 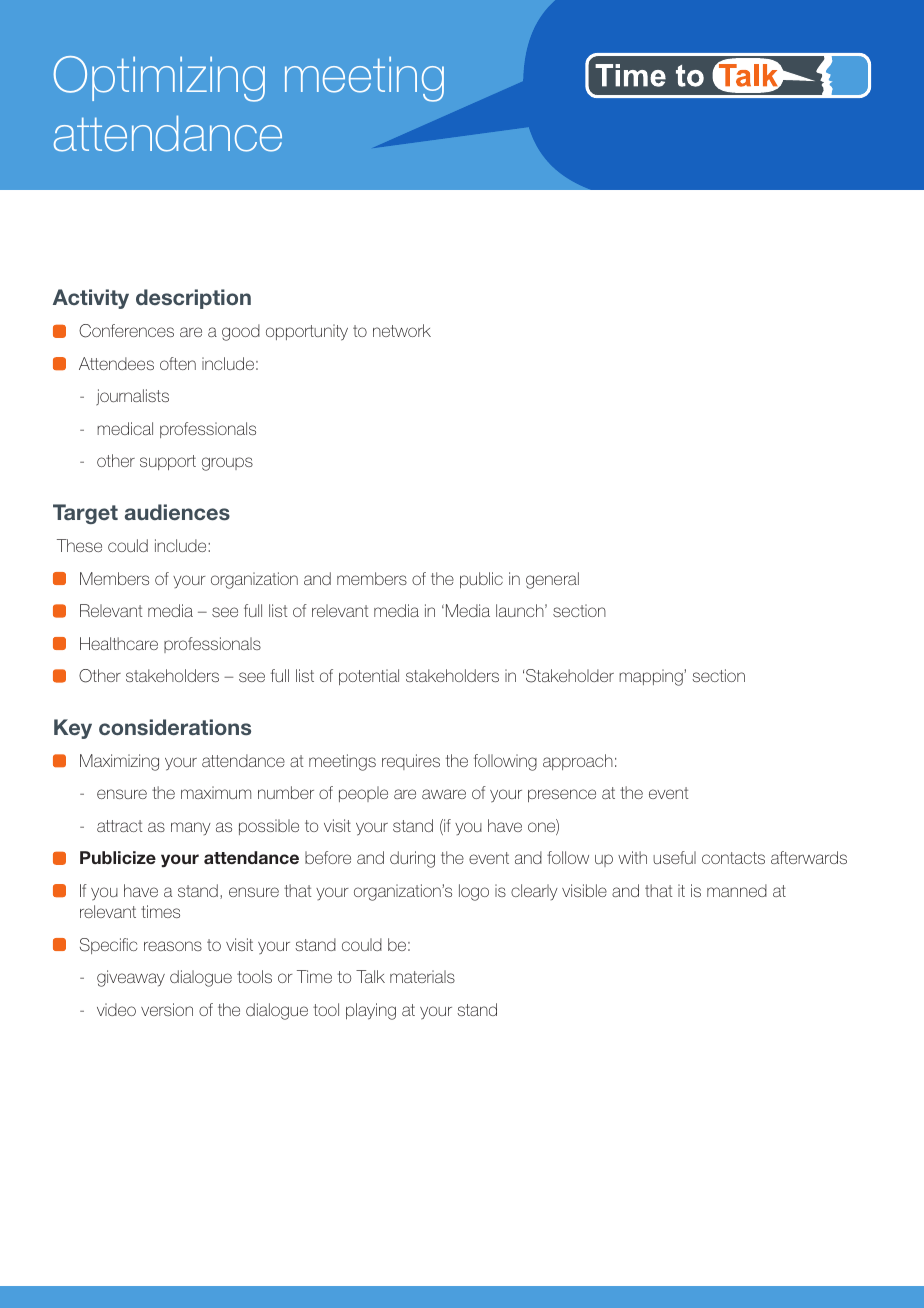 What do you see at coordinates (422, 976) in the image?
I see `materials` at bounding box center [422, 976].
